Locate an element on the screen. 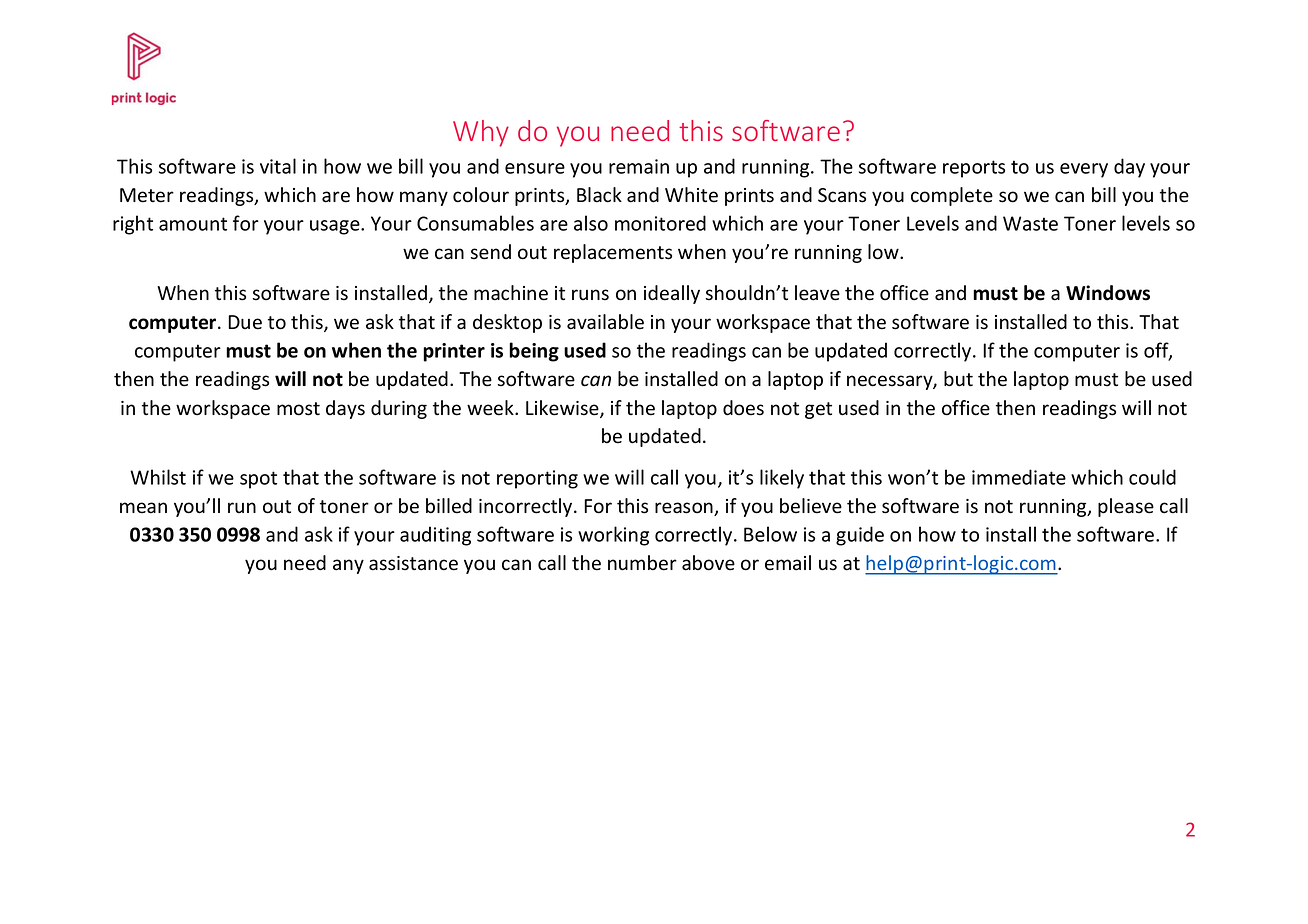 This screenshot has width=1308, height=924. remain is located at coordinates (639, 166).
